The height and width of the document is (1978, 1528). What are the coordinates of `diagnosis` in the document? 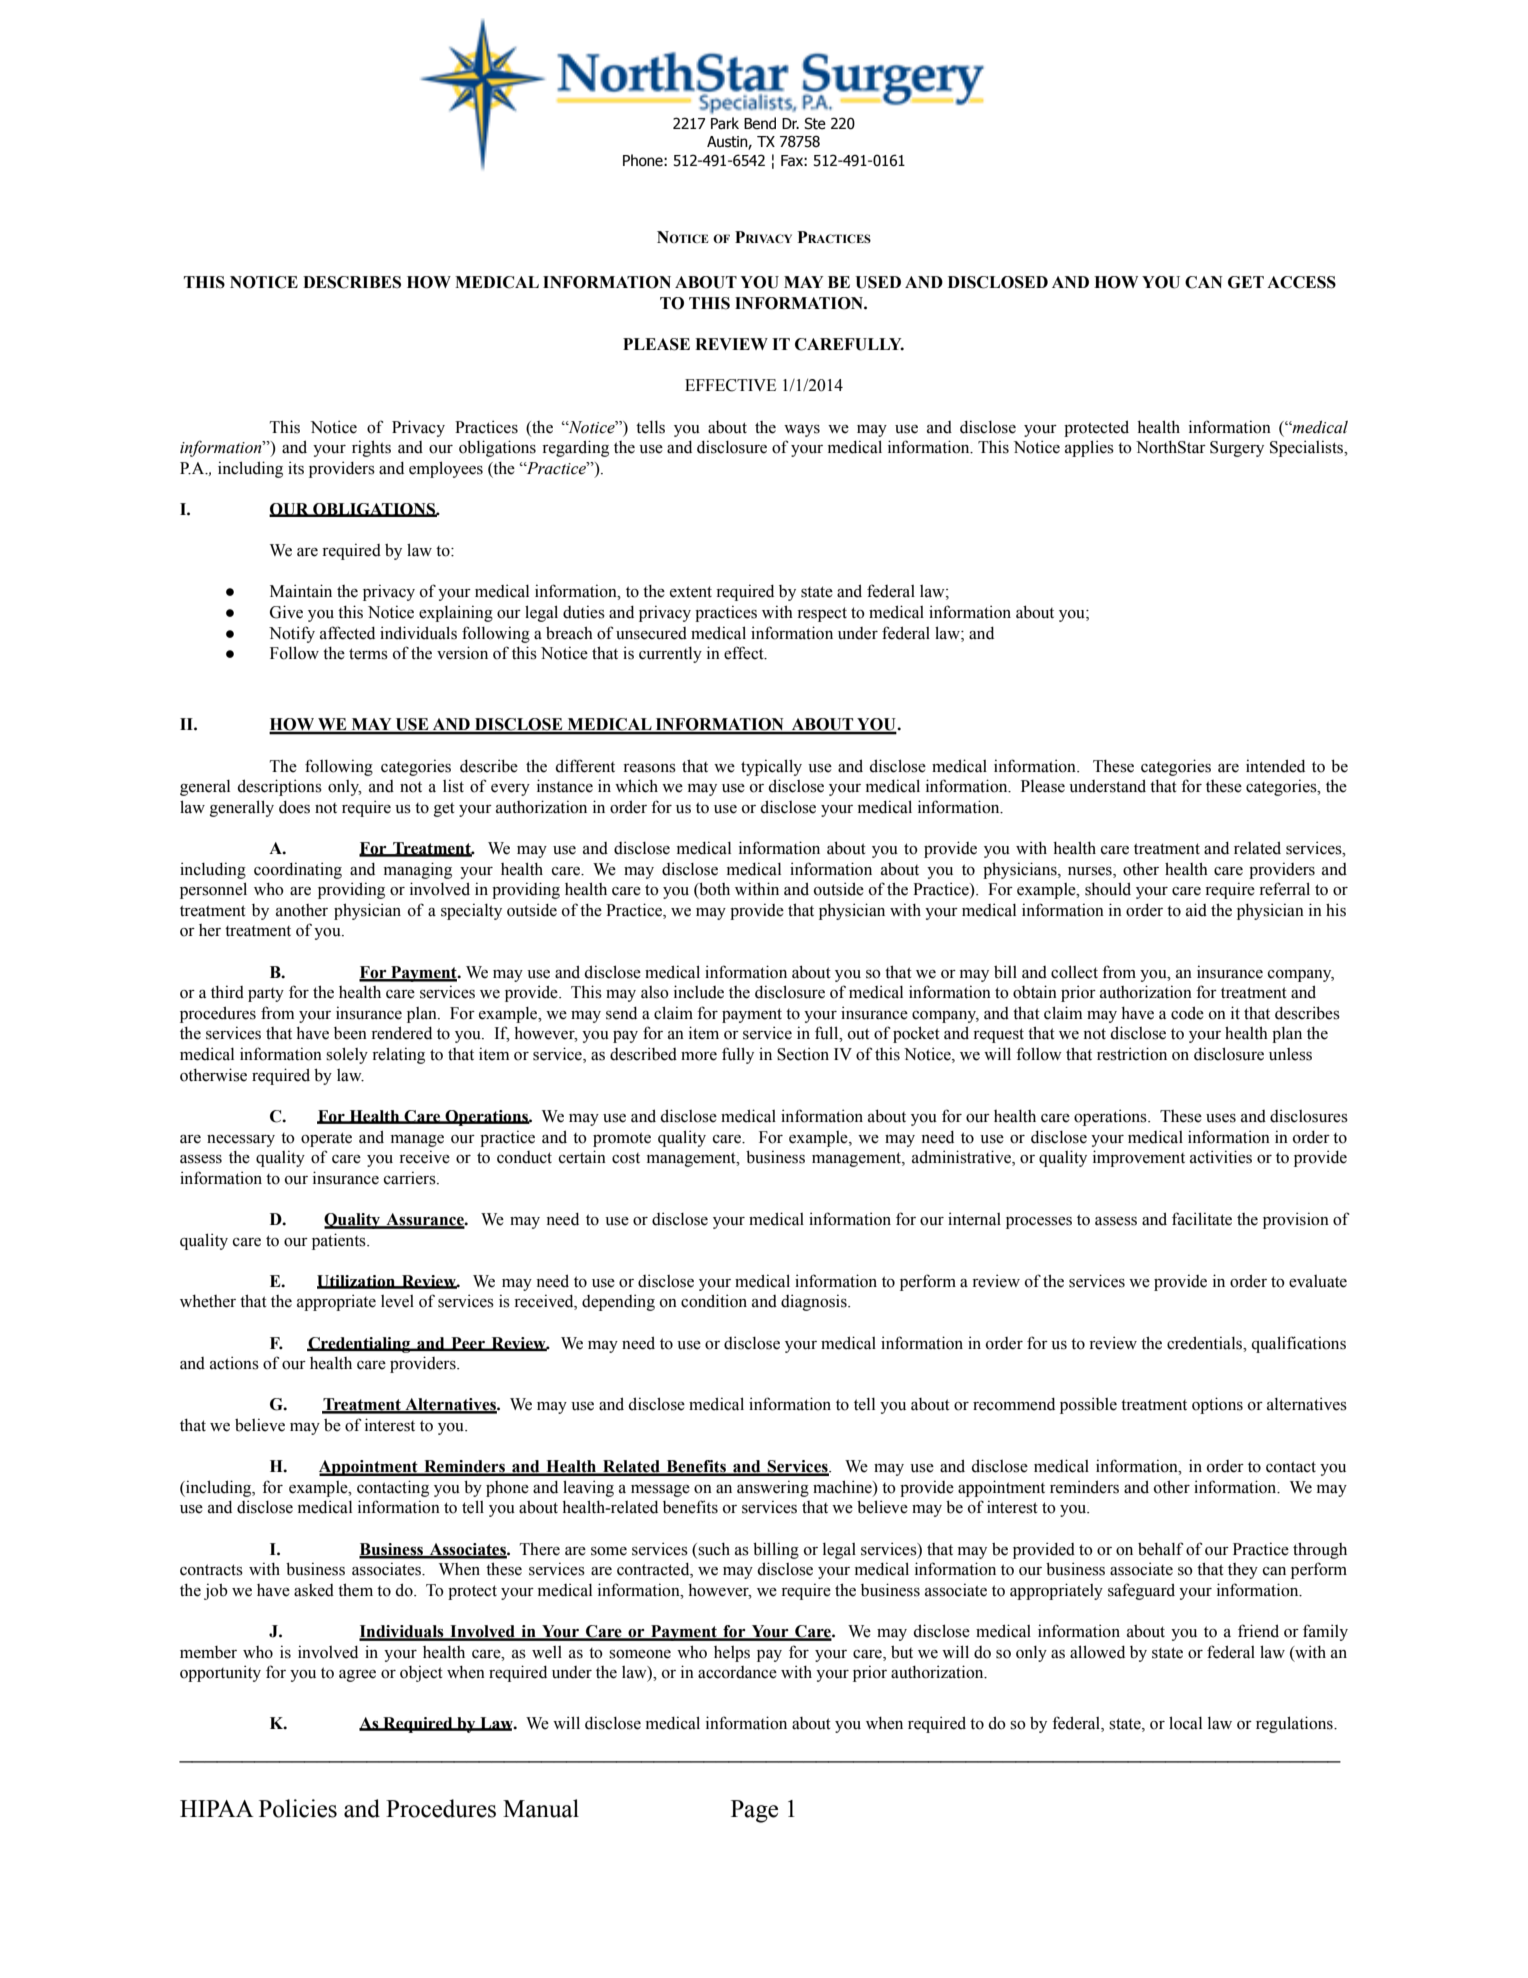 It's located at (815, 1302).
